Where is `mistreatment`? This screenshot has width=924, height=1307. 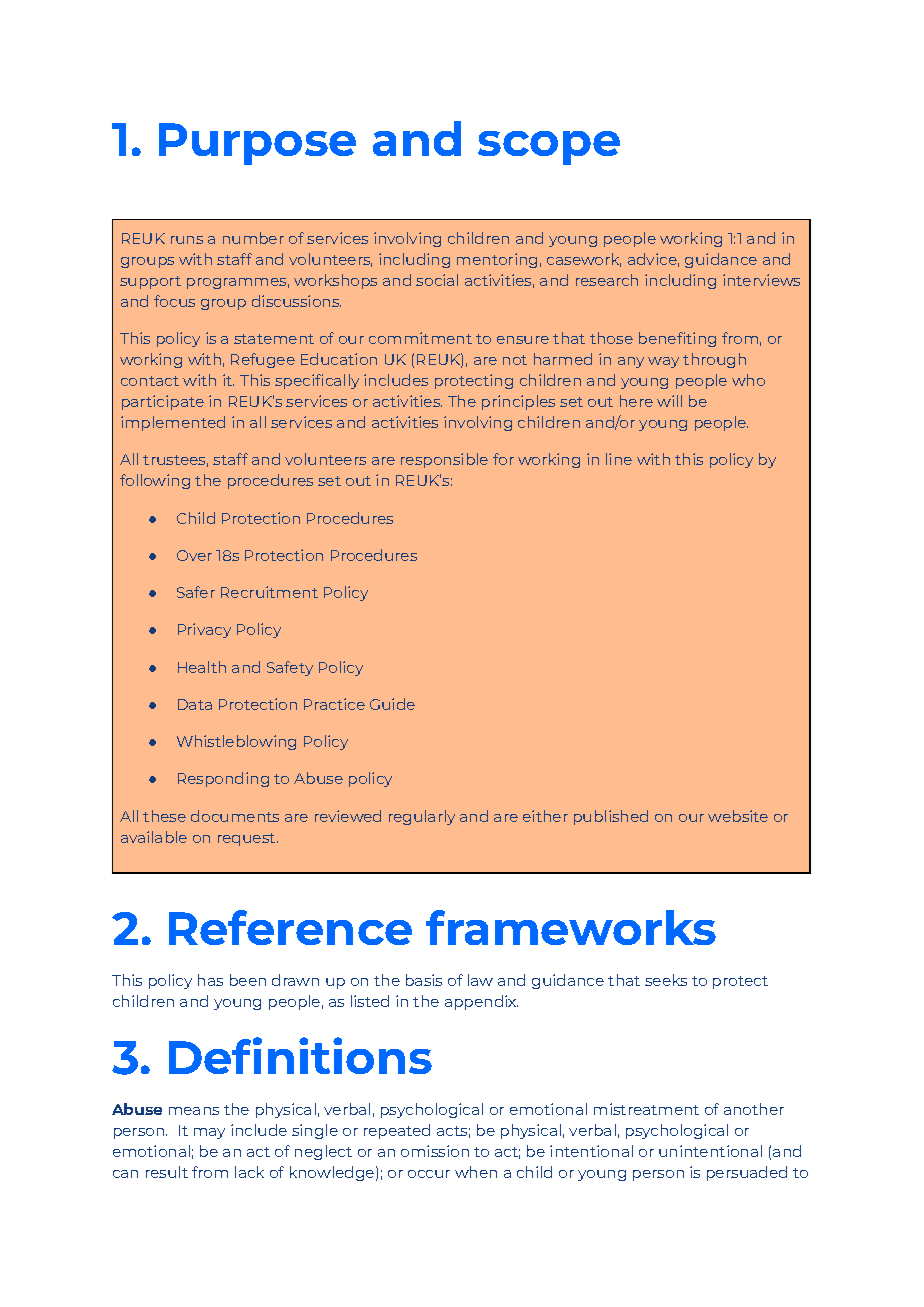 mistreatment is located at coordinates (646, 1109).
